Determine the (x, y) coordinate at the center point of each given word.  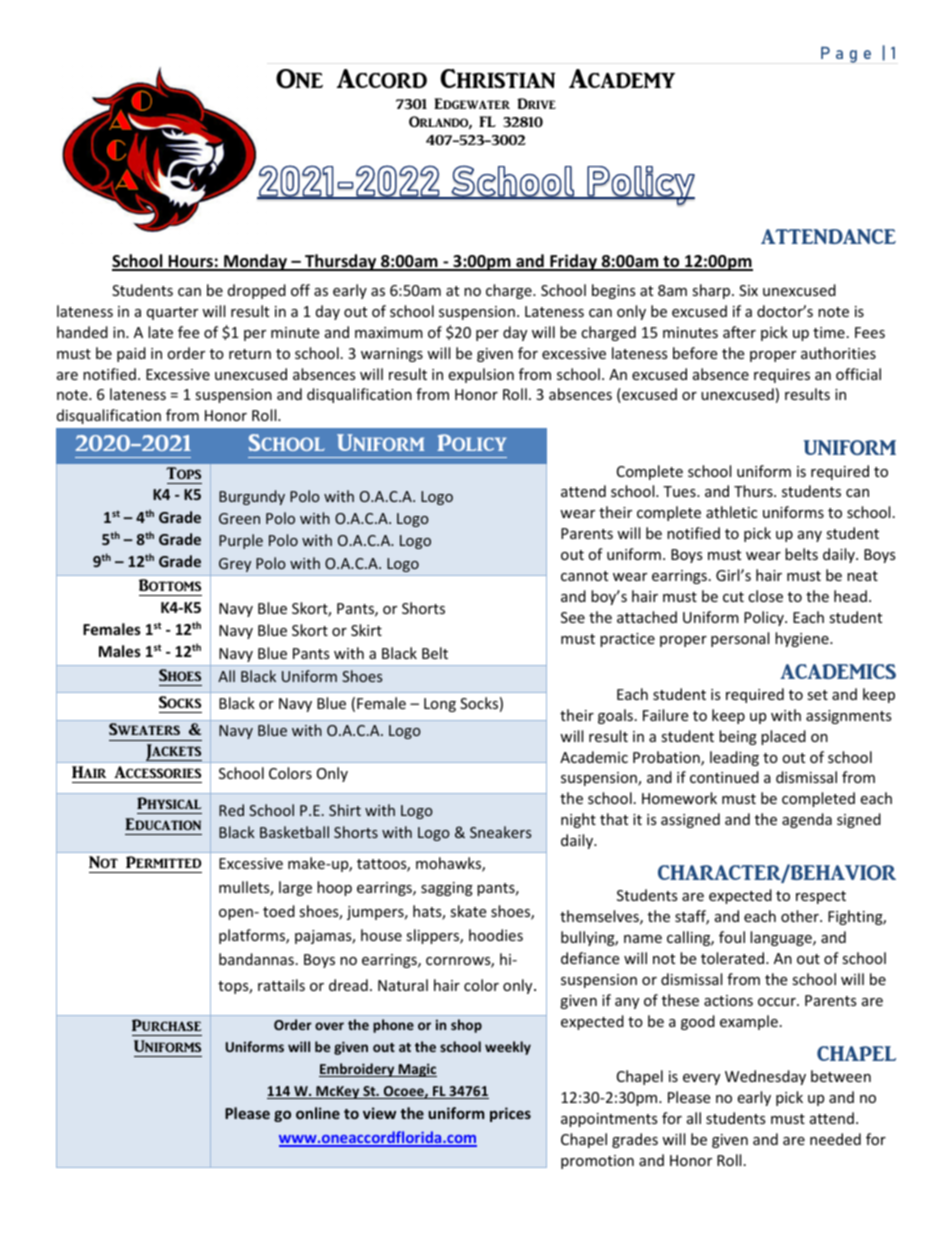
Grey (235, 565)
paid (131, 354)
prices (510, 1114)
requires (782, 376)
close (765, 596)
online (318, 1113)
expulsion (481, 375)
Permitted (163, 862)
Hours (190, 262)
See (573, 617)
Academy (622, 78)
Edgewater (472, 103)
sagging (447, 889)
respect (821, 897)
